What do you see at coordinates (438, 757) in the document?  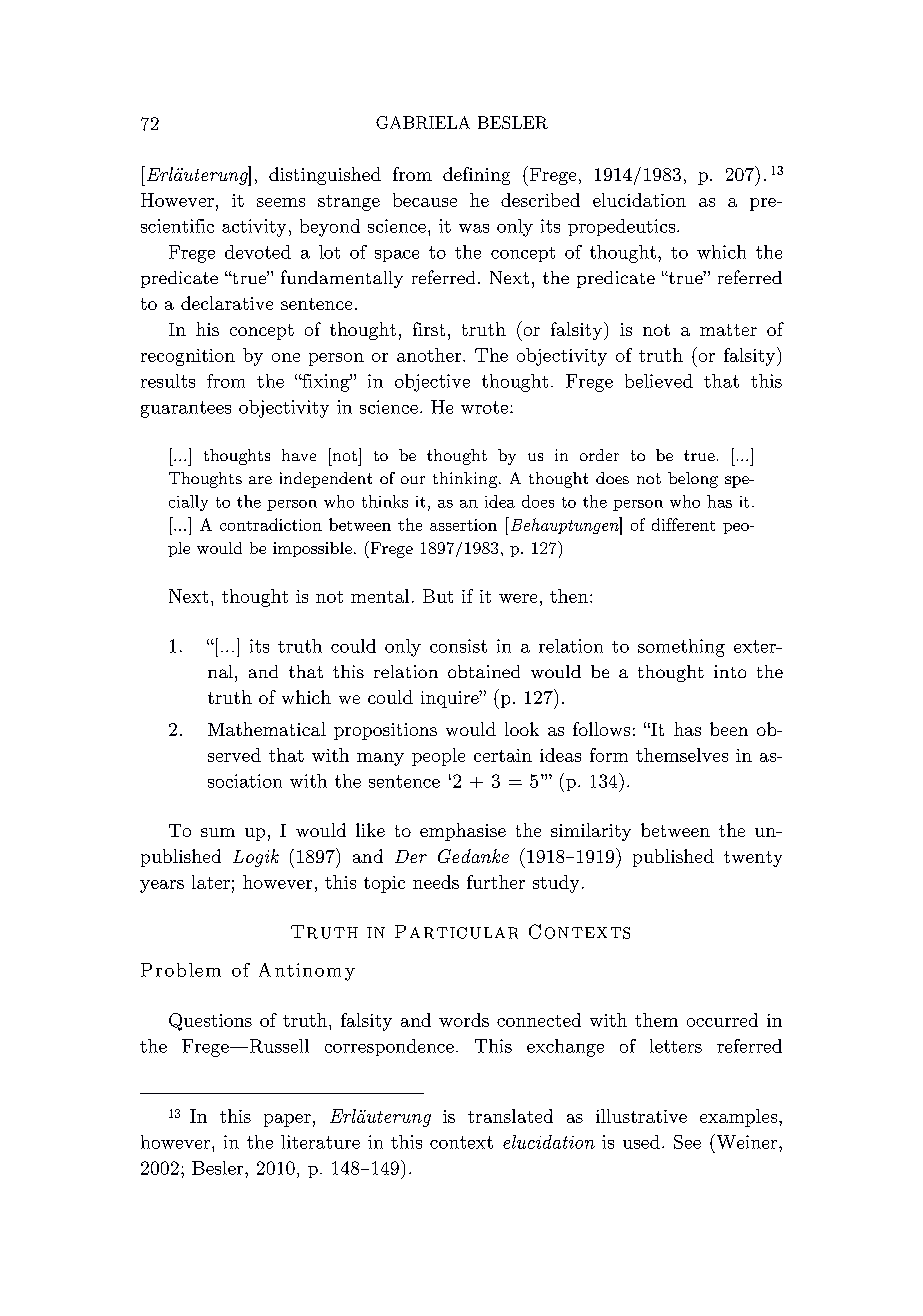 I see `people` at bounding box center [438, 757].
